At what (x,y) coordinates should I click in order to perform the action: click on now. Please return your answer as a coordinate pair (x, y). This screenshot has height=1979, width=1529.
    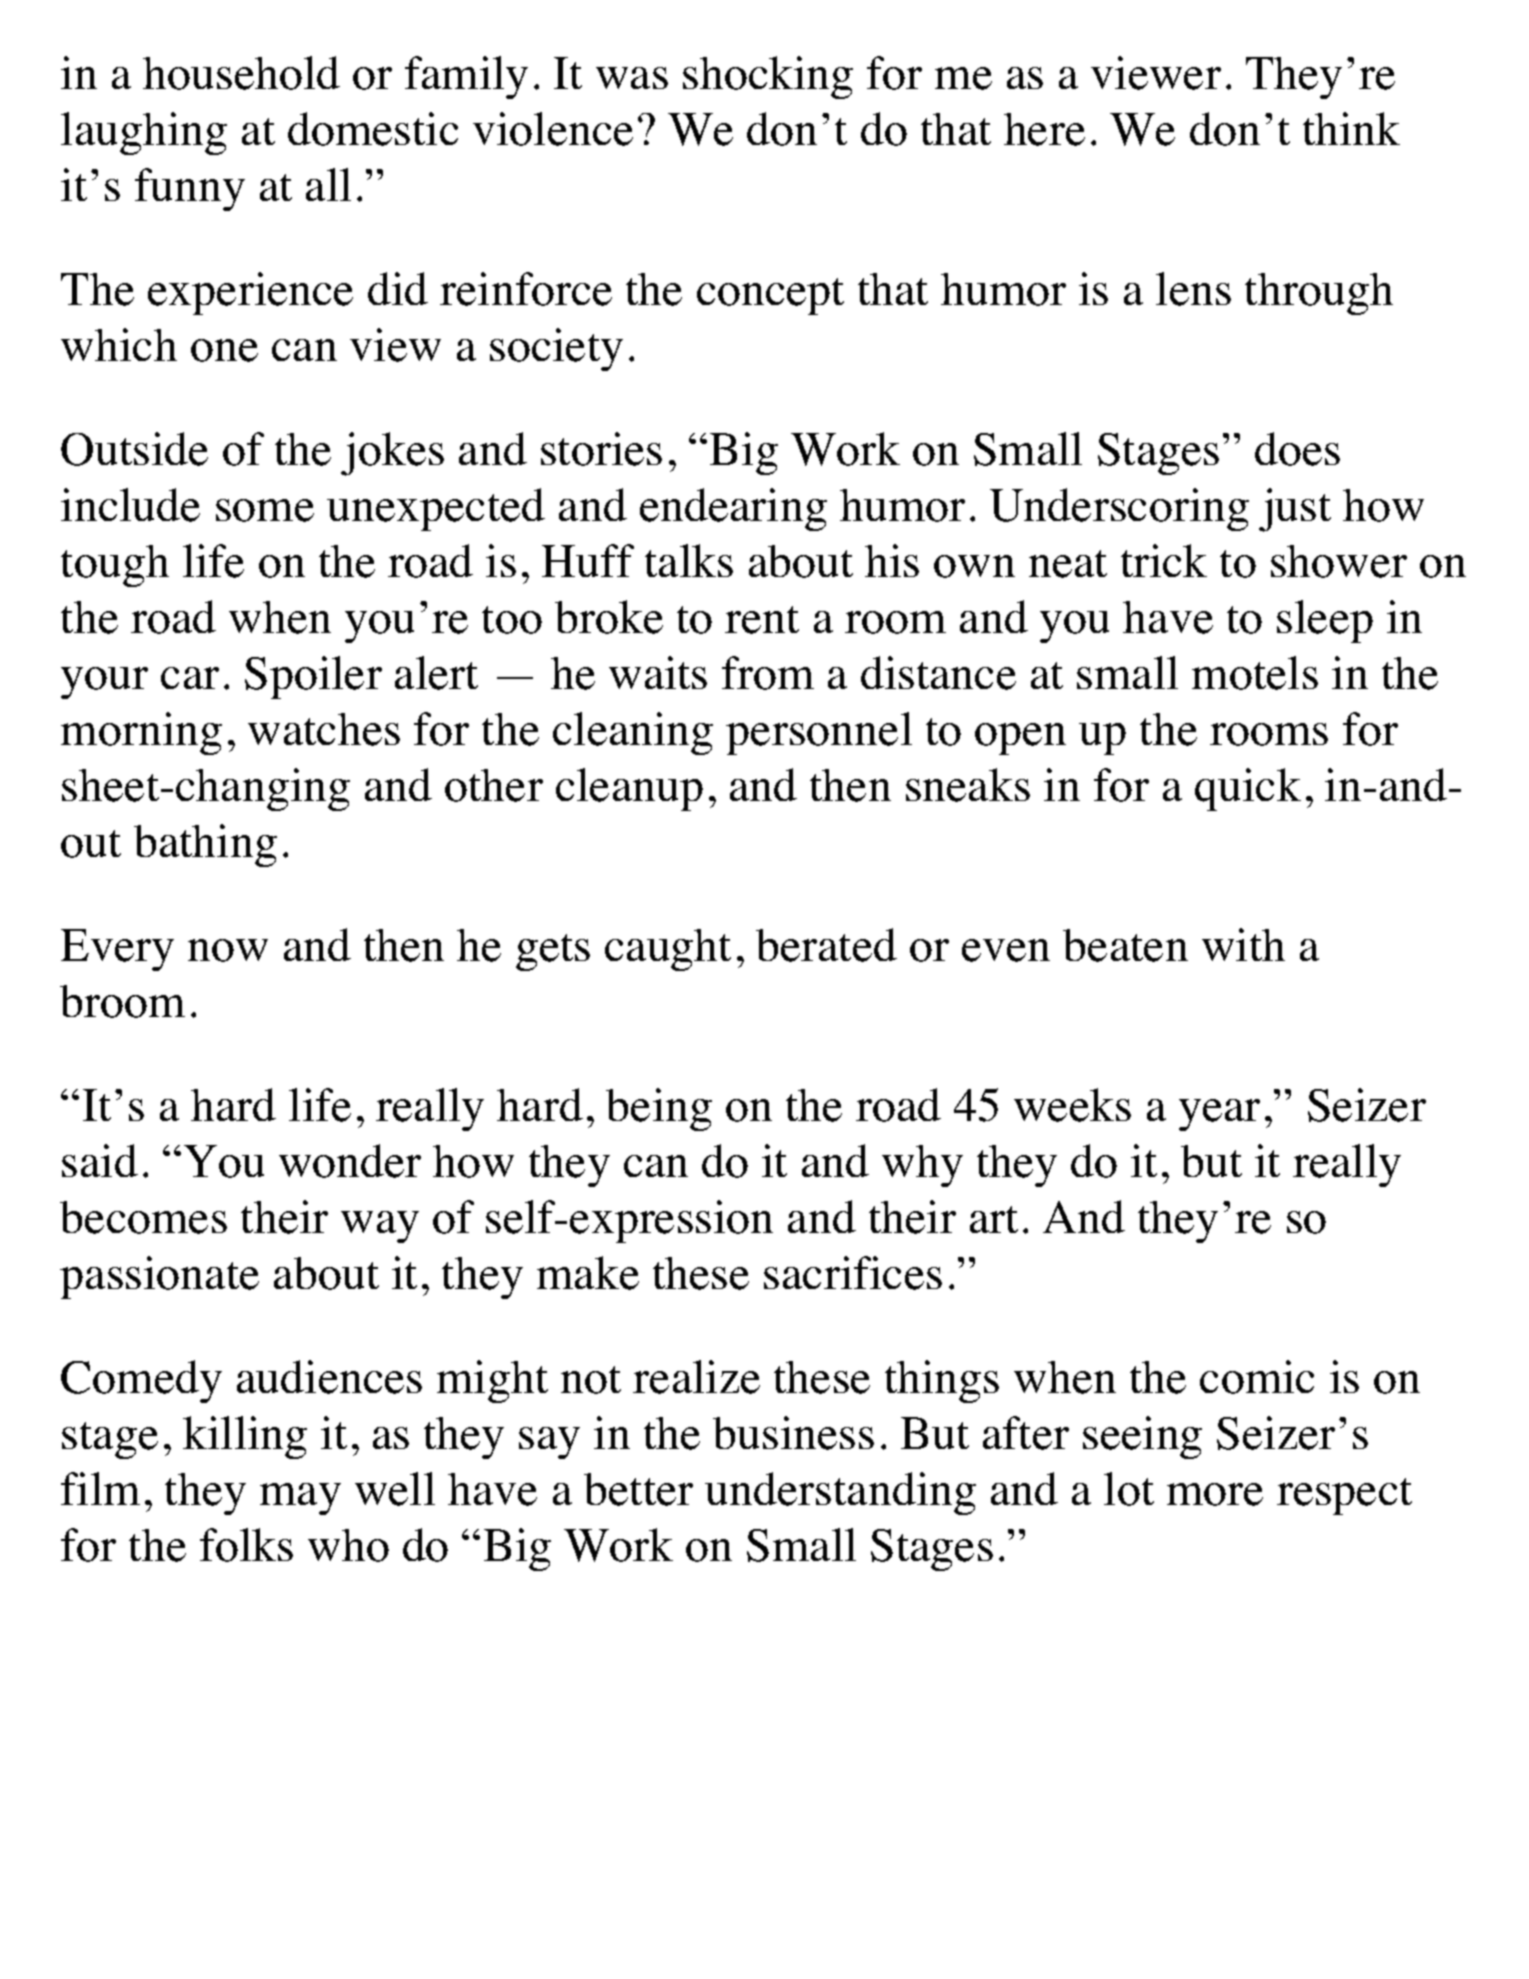
    Looking at the image, I should click on (228, 950).
